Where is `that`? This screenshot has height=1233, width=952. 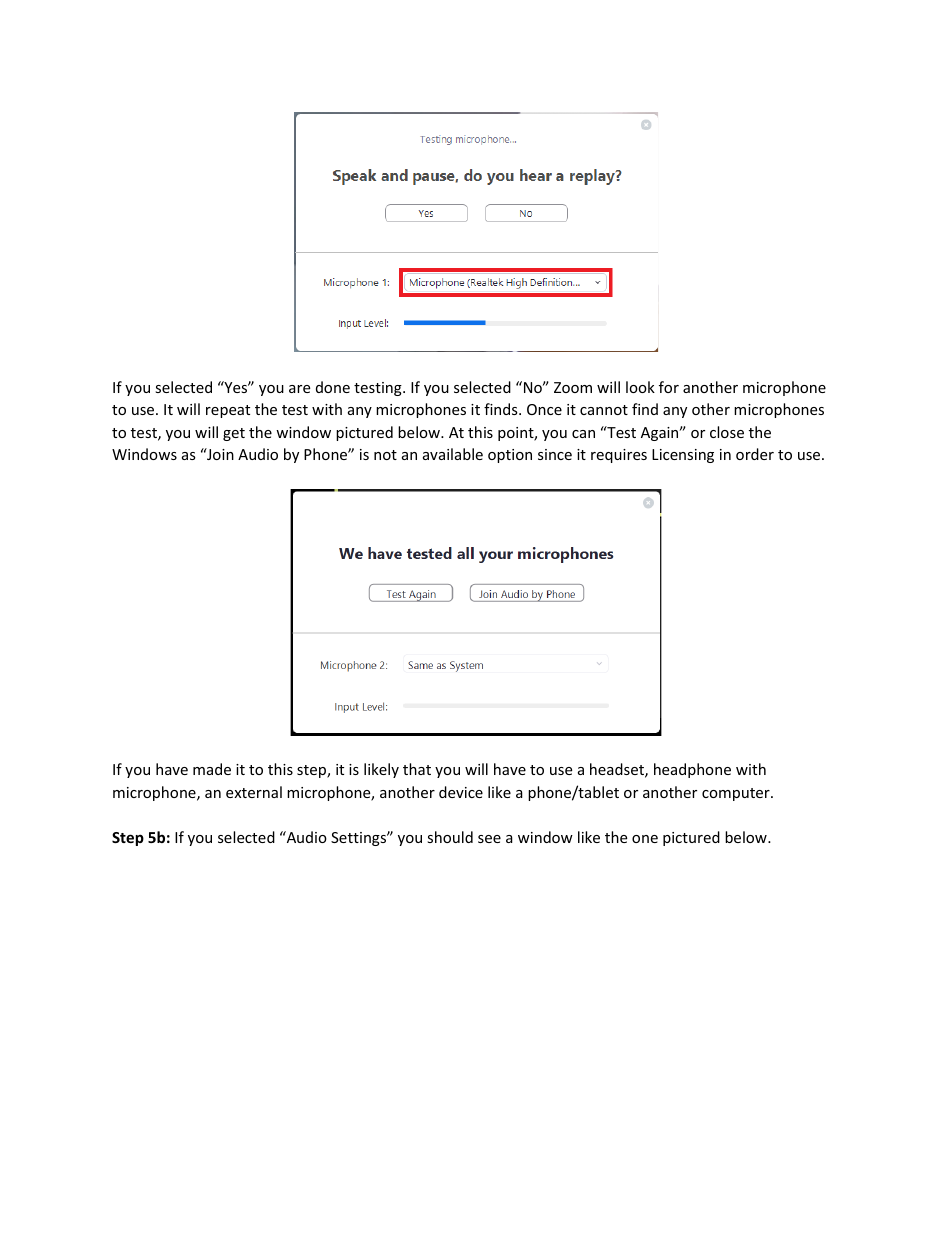 that is located at coordinates (417, 769).
